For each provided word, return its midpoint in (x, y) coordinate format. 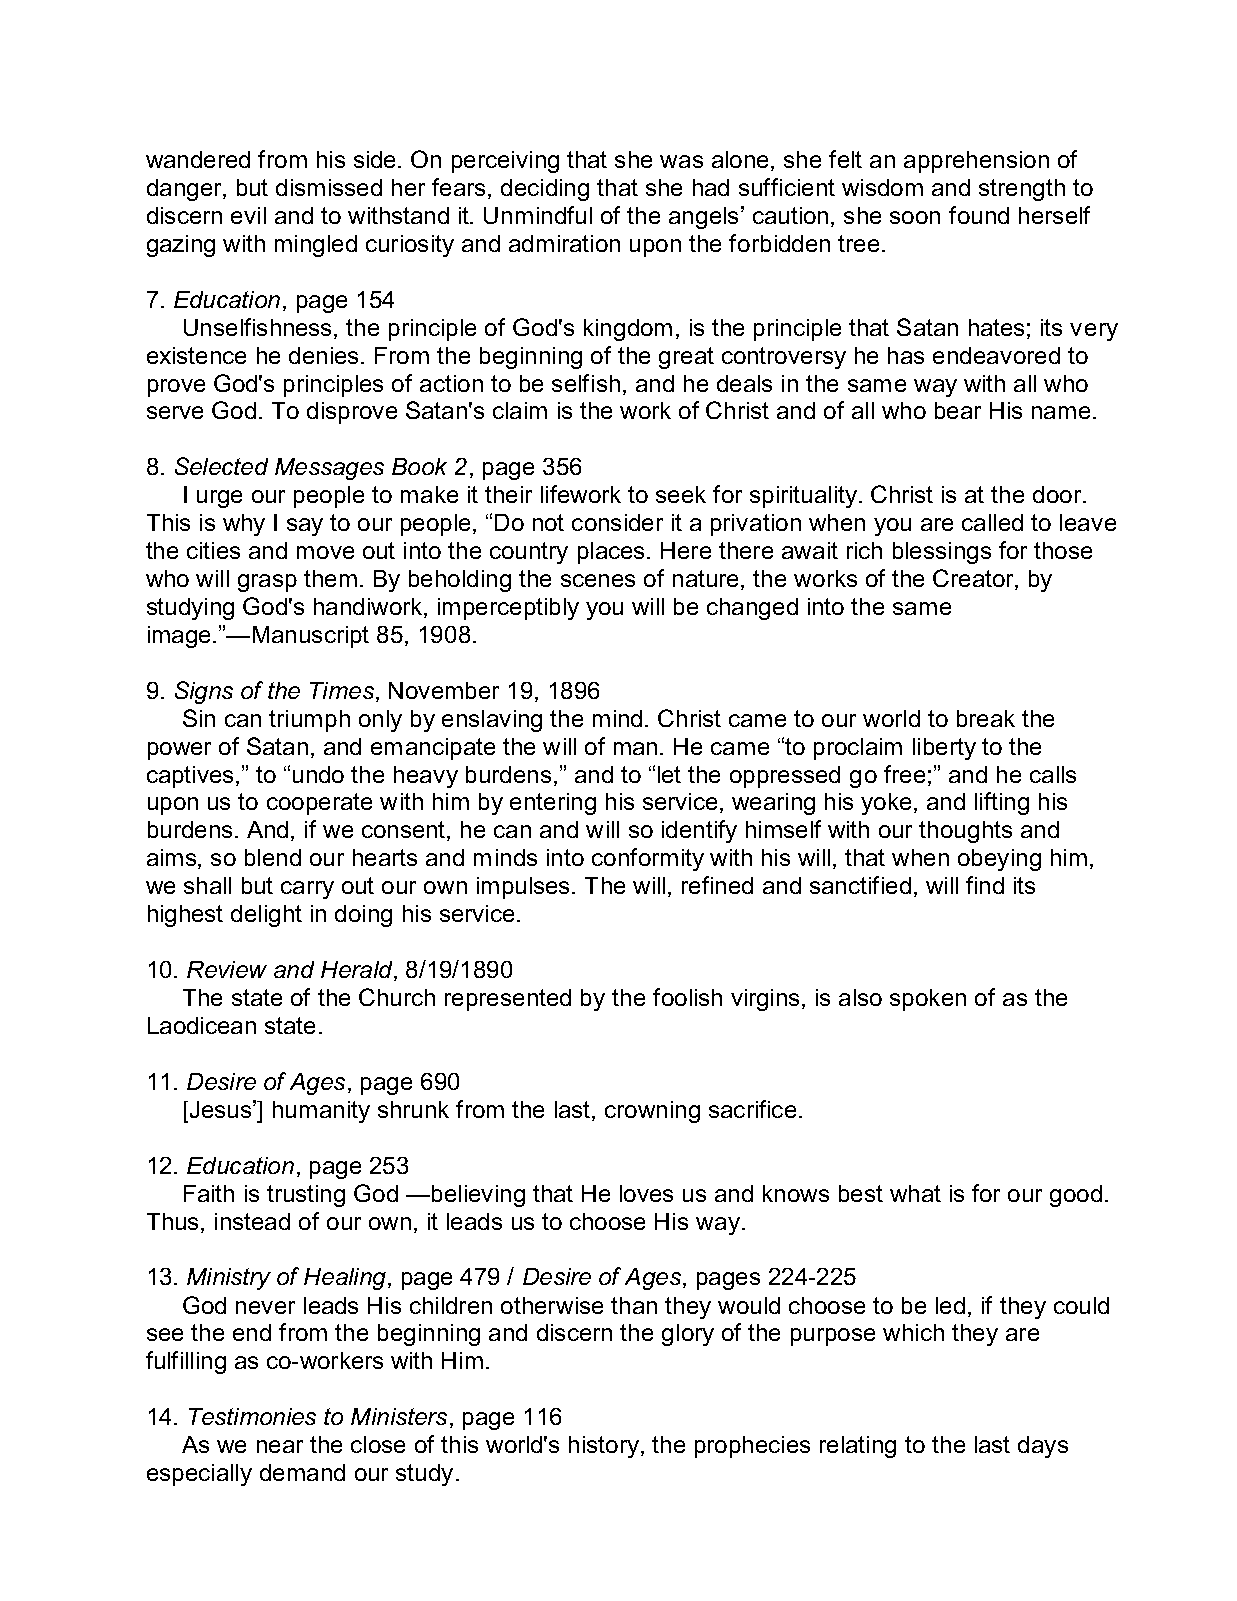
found (979, 215)
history (604, 1447)
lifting (1002, 803)
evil (248, 215)
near (280, 1446)
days (1043, 1447)
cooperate (319, 804)
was (681, 161)
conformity (648, 859)
